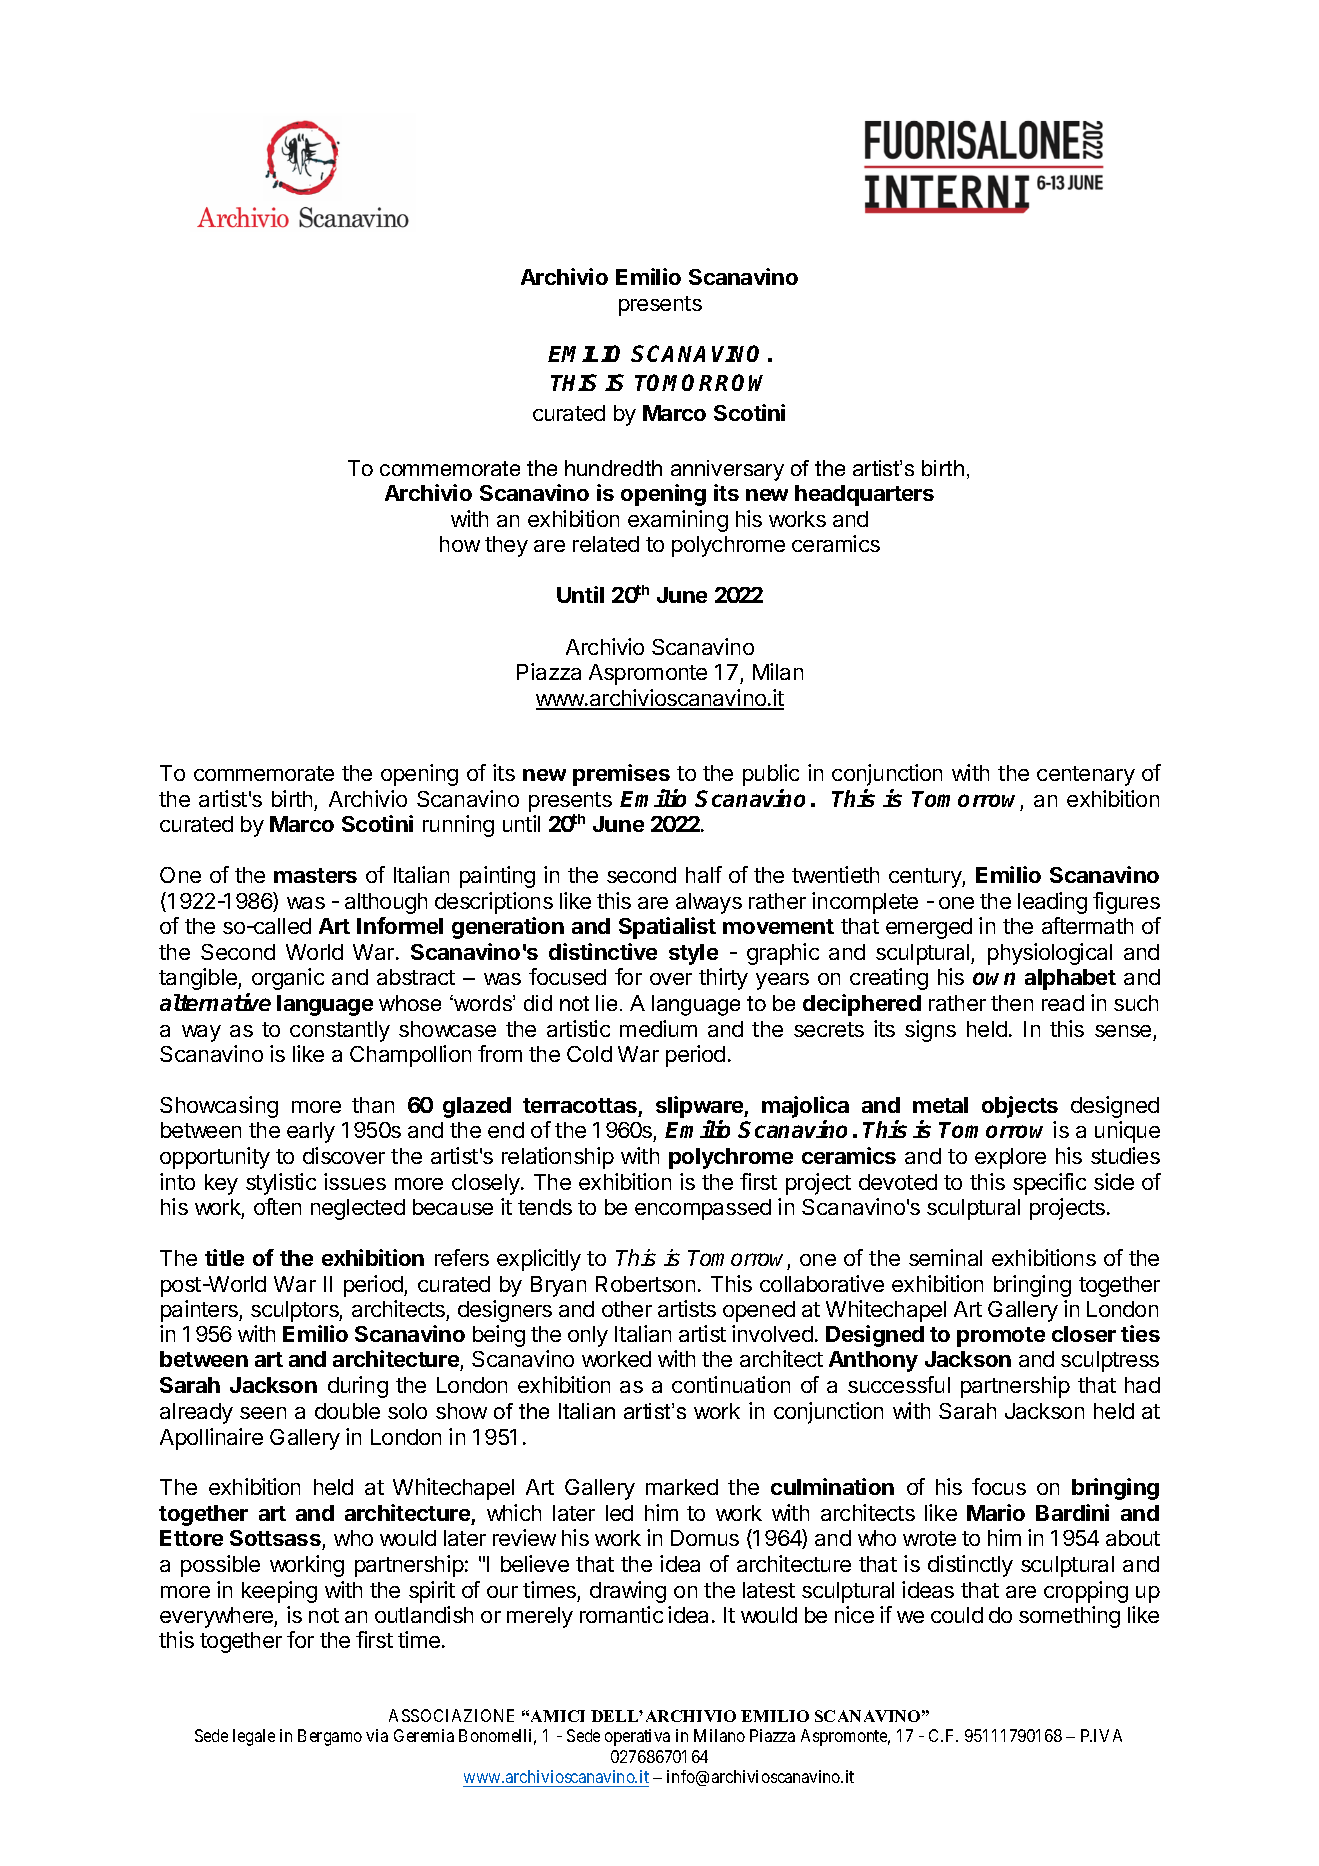  Describe the element at coordinates (1052, 903) in the page. I see `leading` at that location.
